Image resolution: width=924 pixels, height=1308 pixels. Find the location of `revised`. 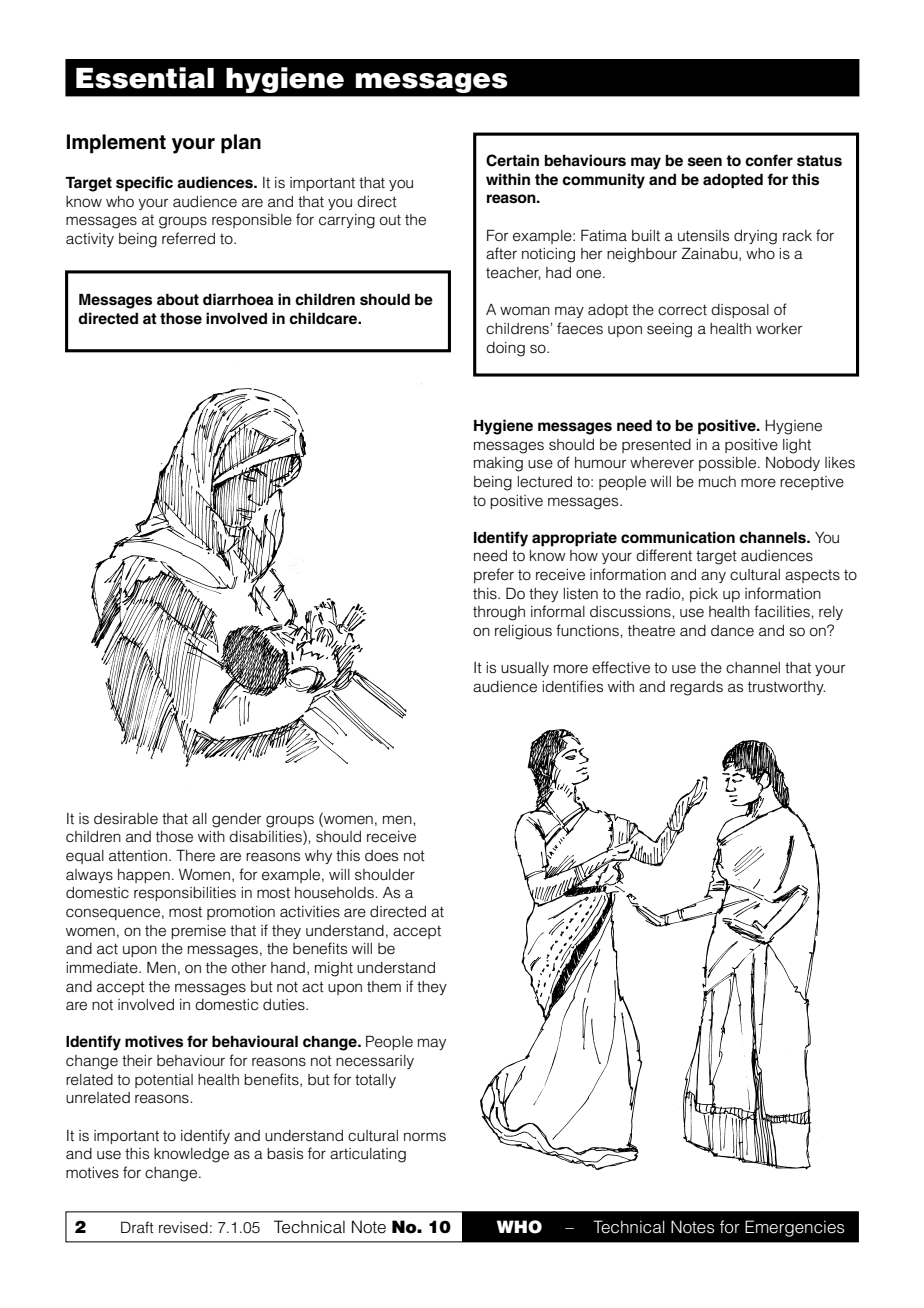

revised is located at coordinates (183, 1228).
